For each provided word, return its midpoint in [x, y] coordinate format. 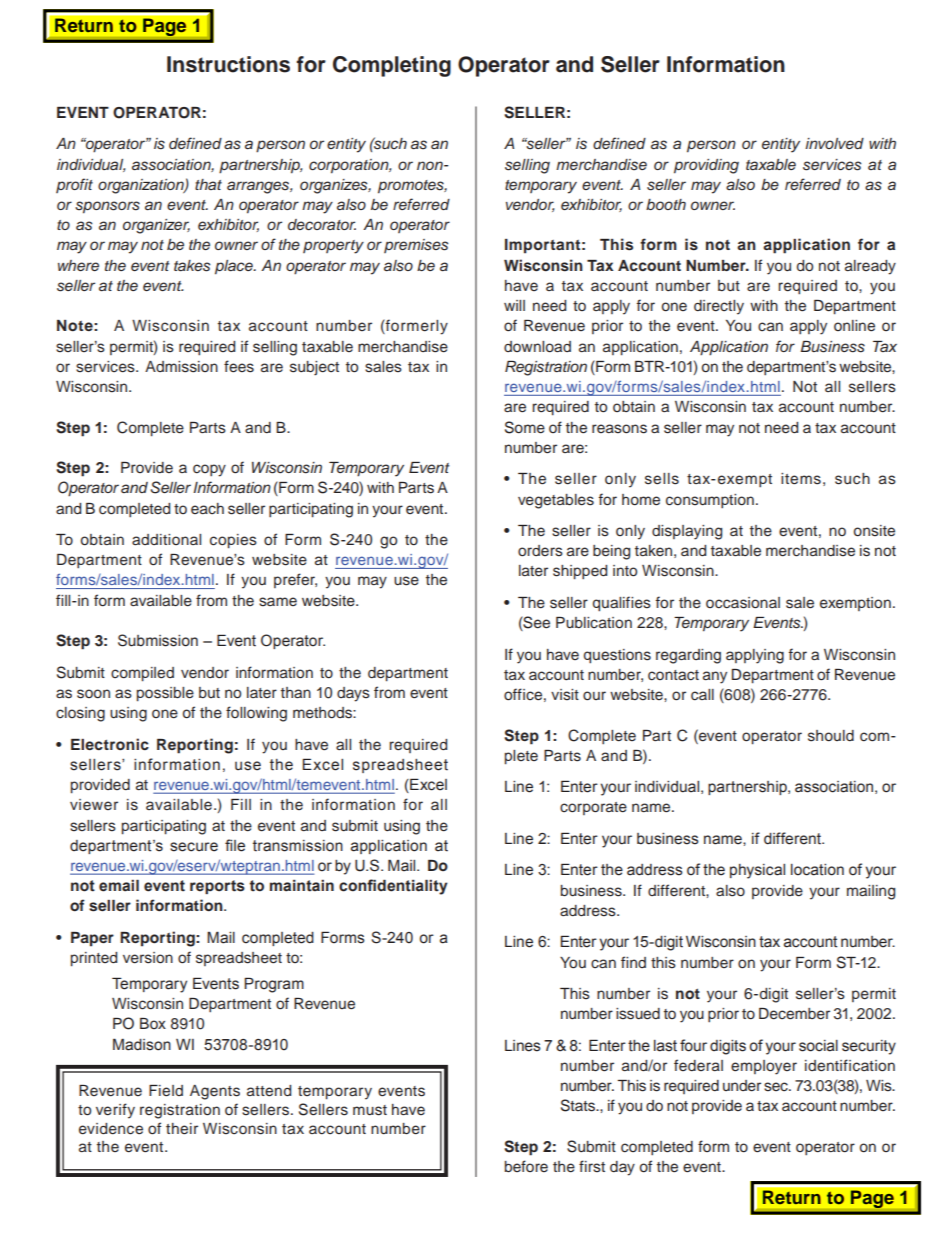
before [526, 1166]
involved [834, 143]
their [182, 1129]
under [742, 1086]
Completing [392, 66]
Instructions [228, 64]
